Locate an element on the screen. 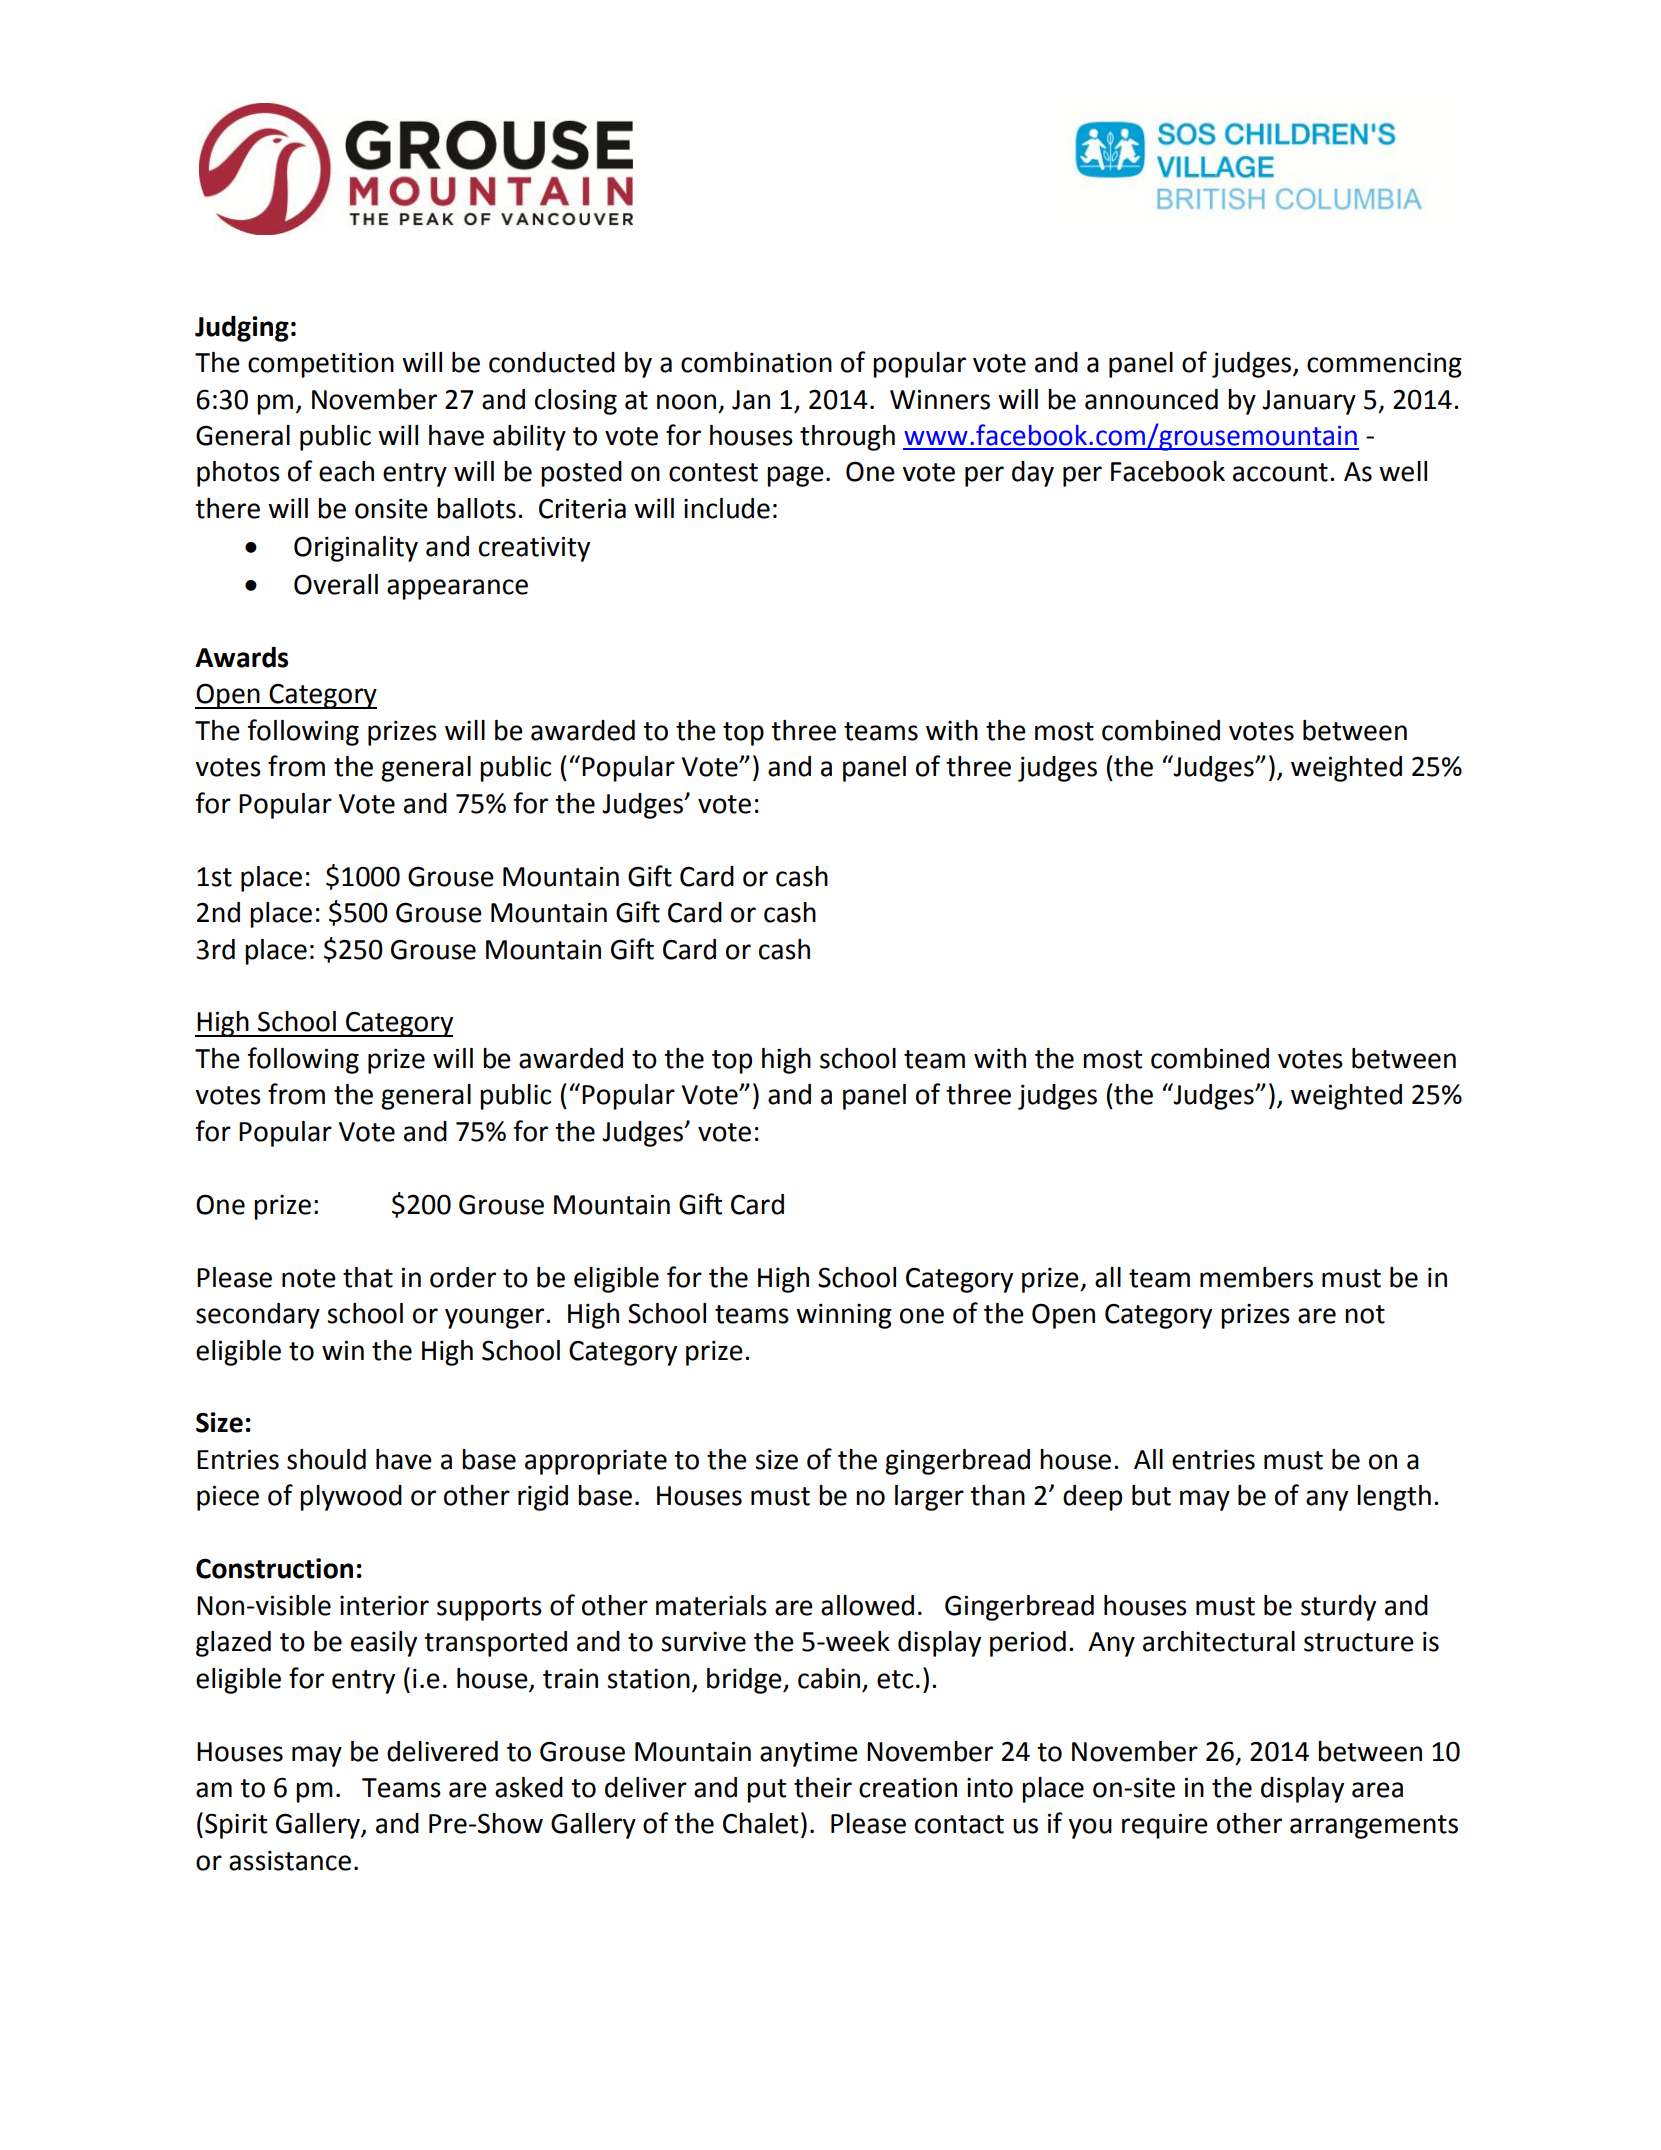 This screenshot has width=1661, height=2150. Awards is located at coordinates (241, 657).
